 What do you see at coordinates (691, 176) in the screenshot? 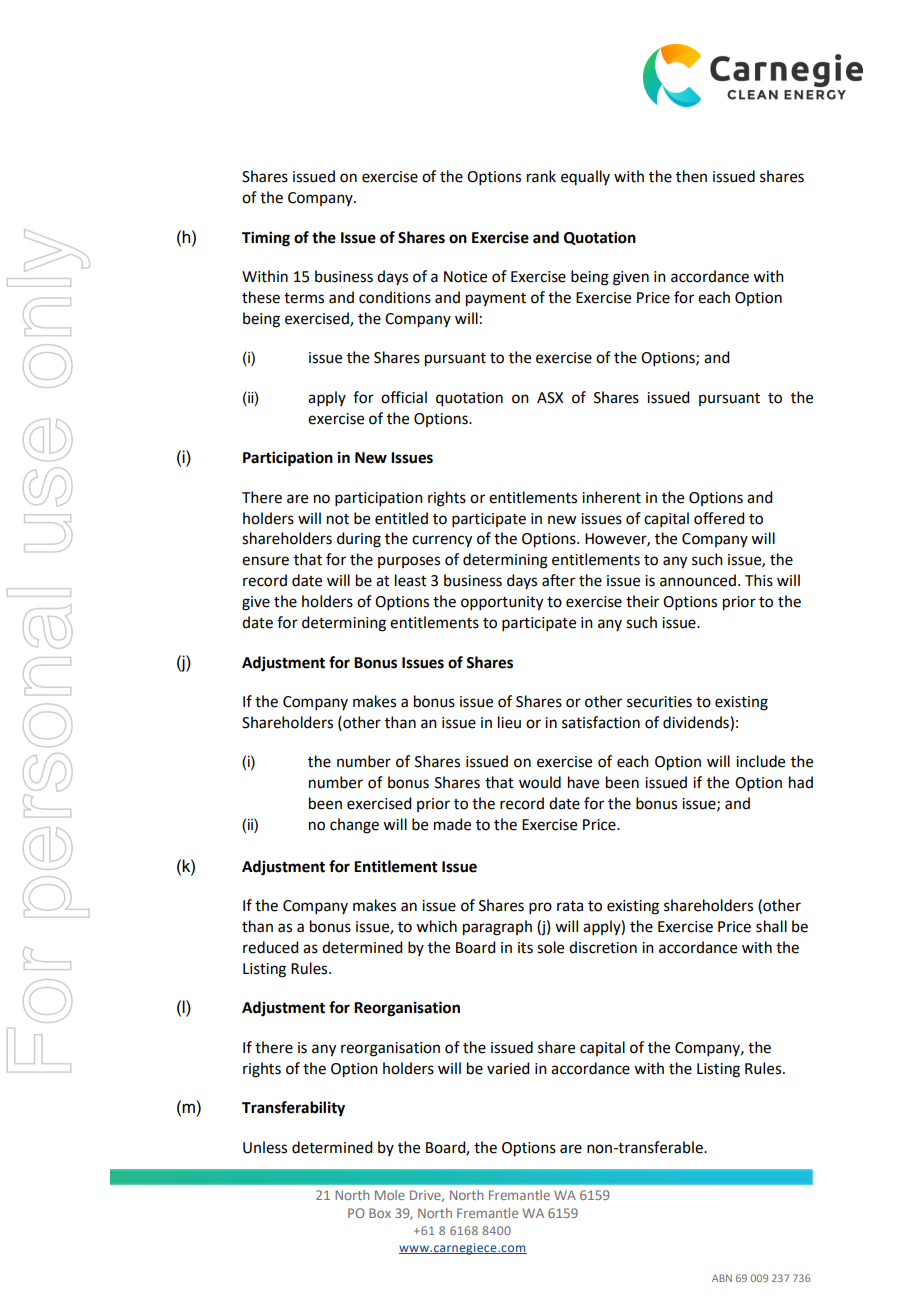
I see `then` at bounding box center [691, 176].
